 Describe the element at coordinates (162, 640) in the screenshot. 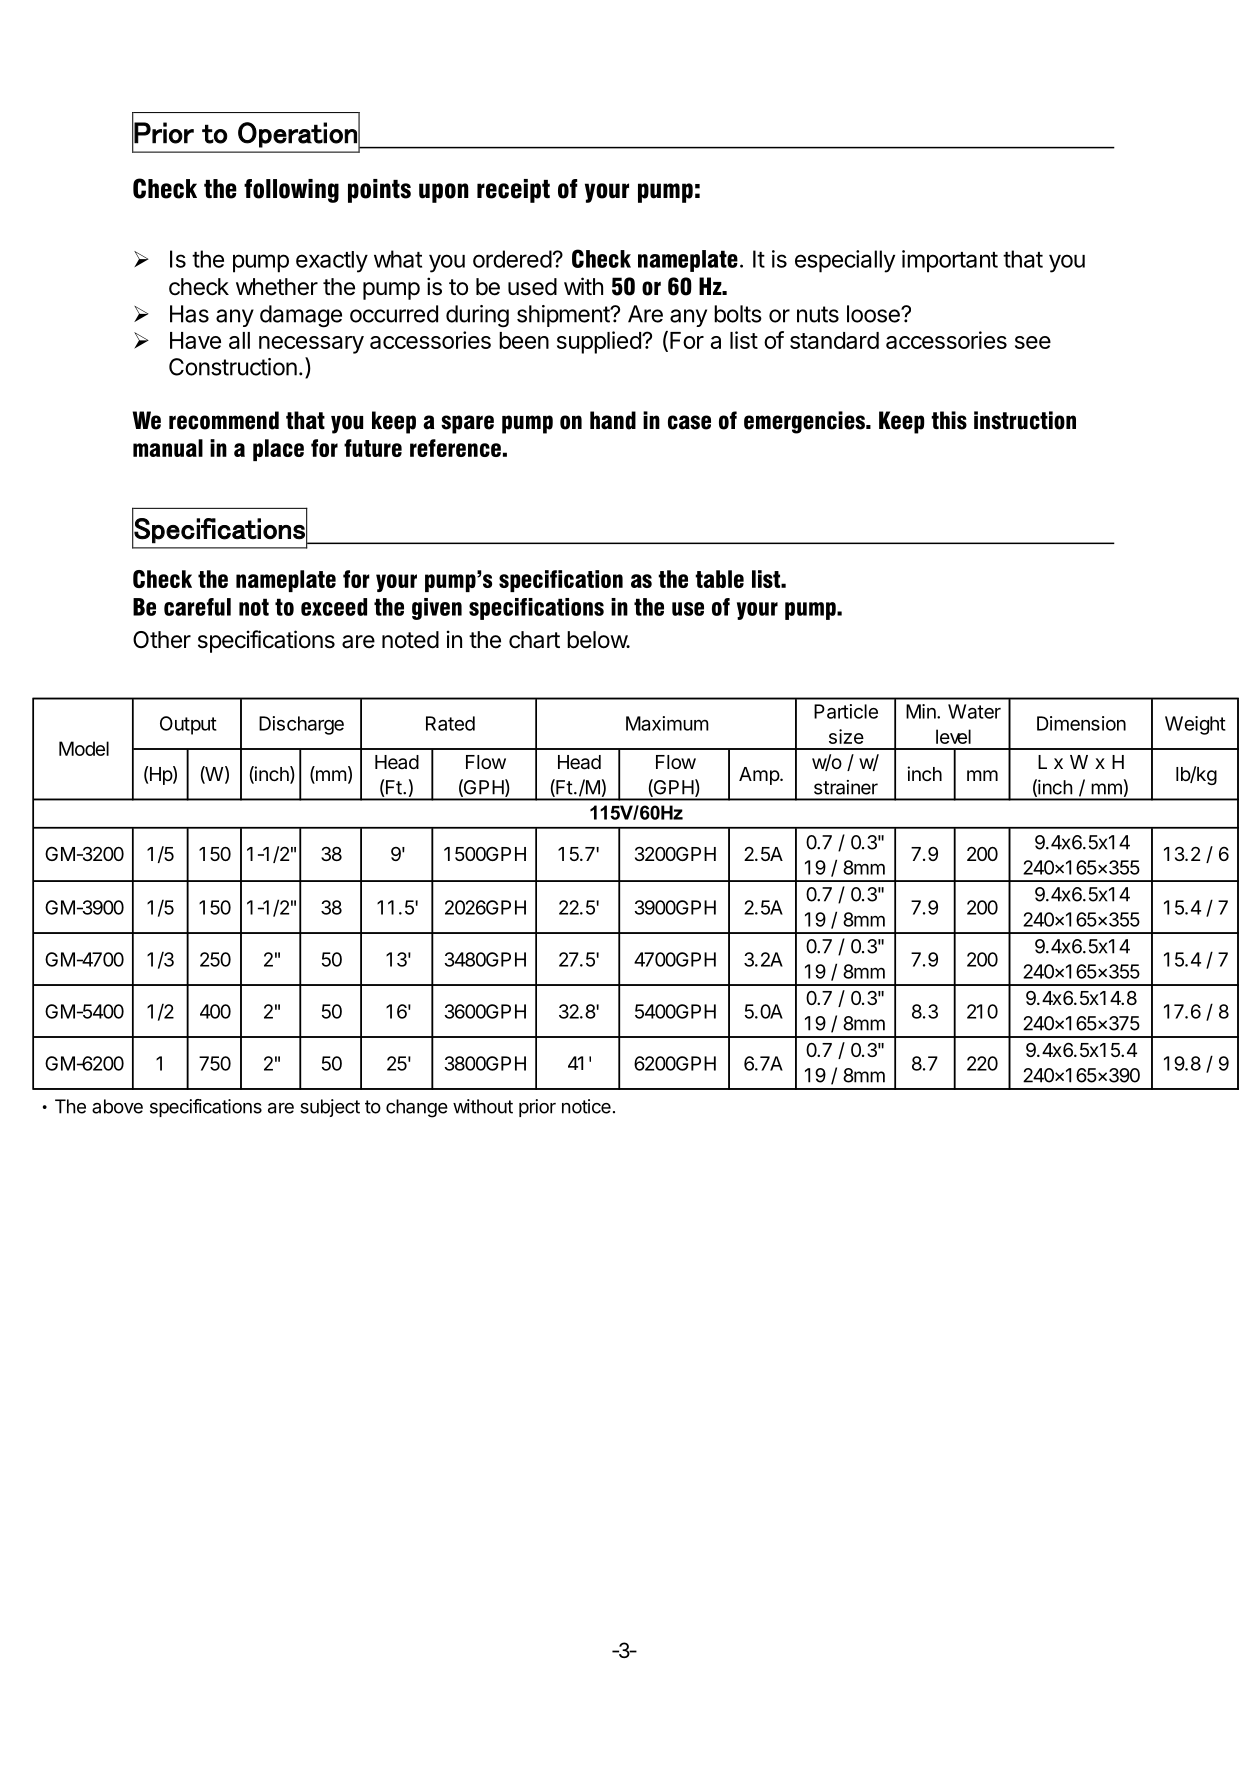

I see `Other` at that location.
